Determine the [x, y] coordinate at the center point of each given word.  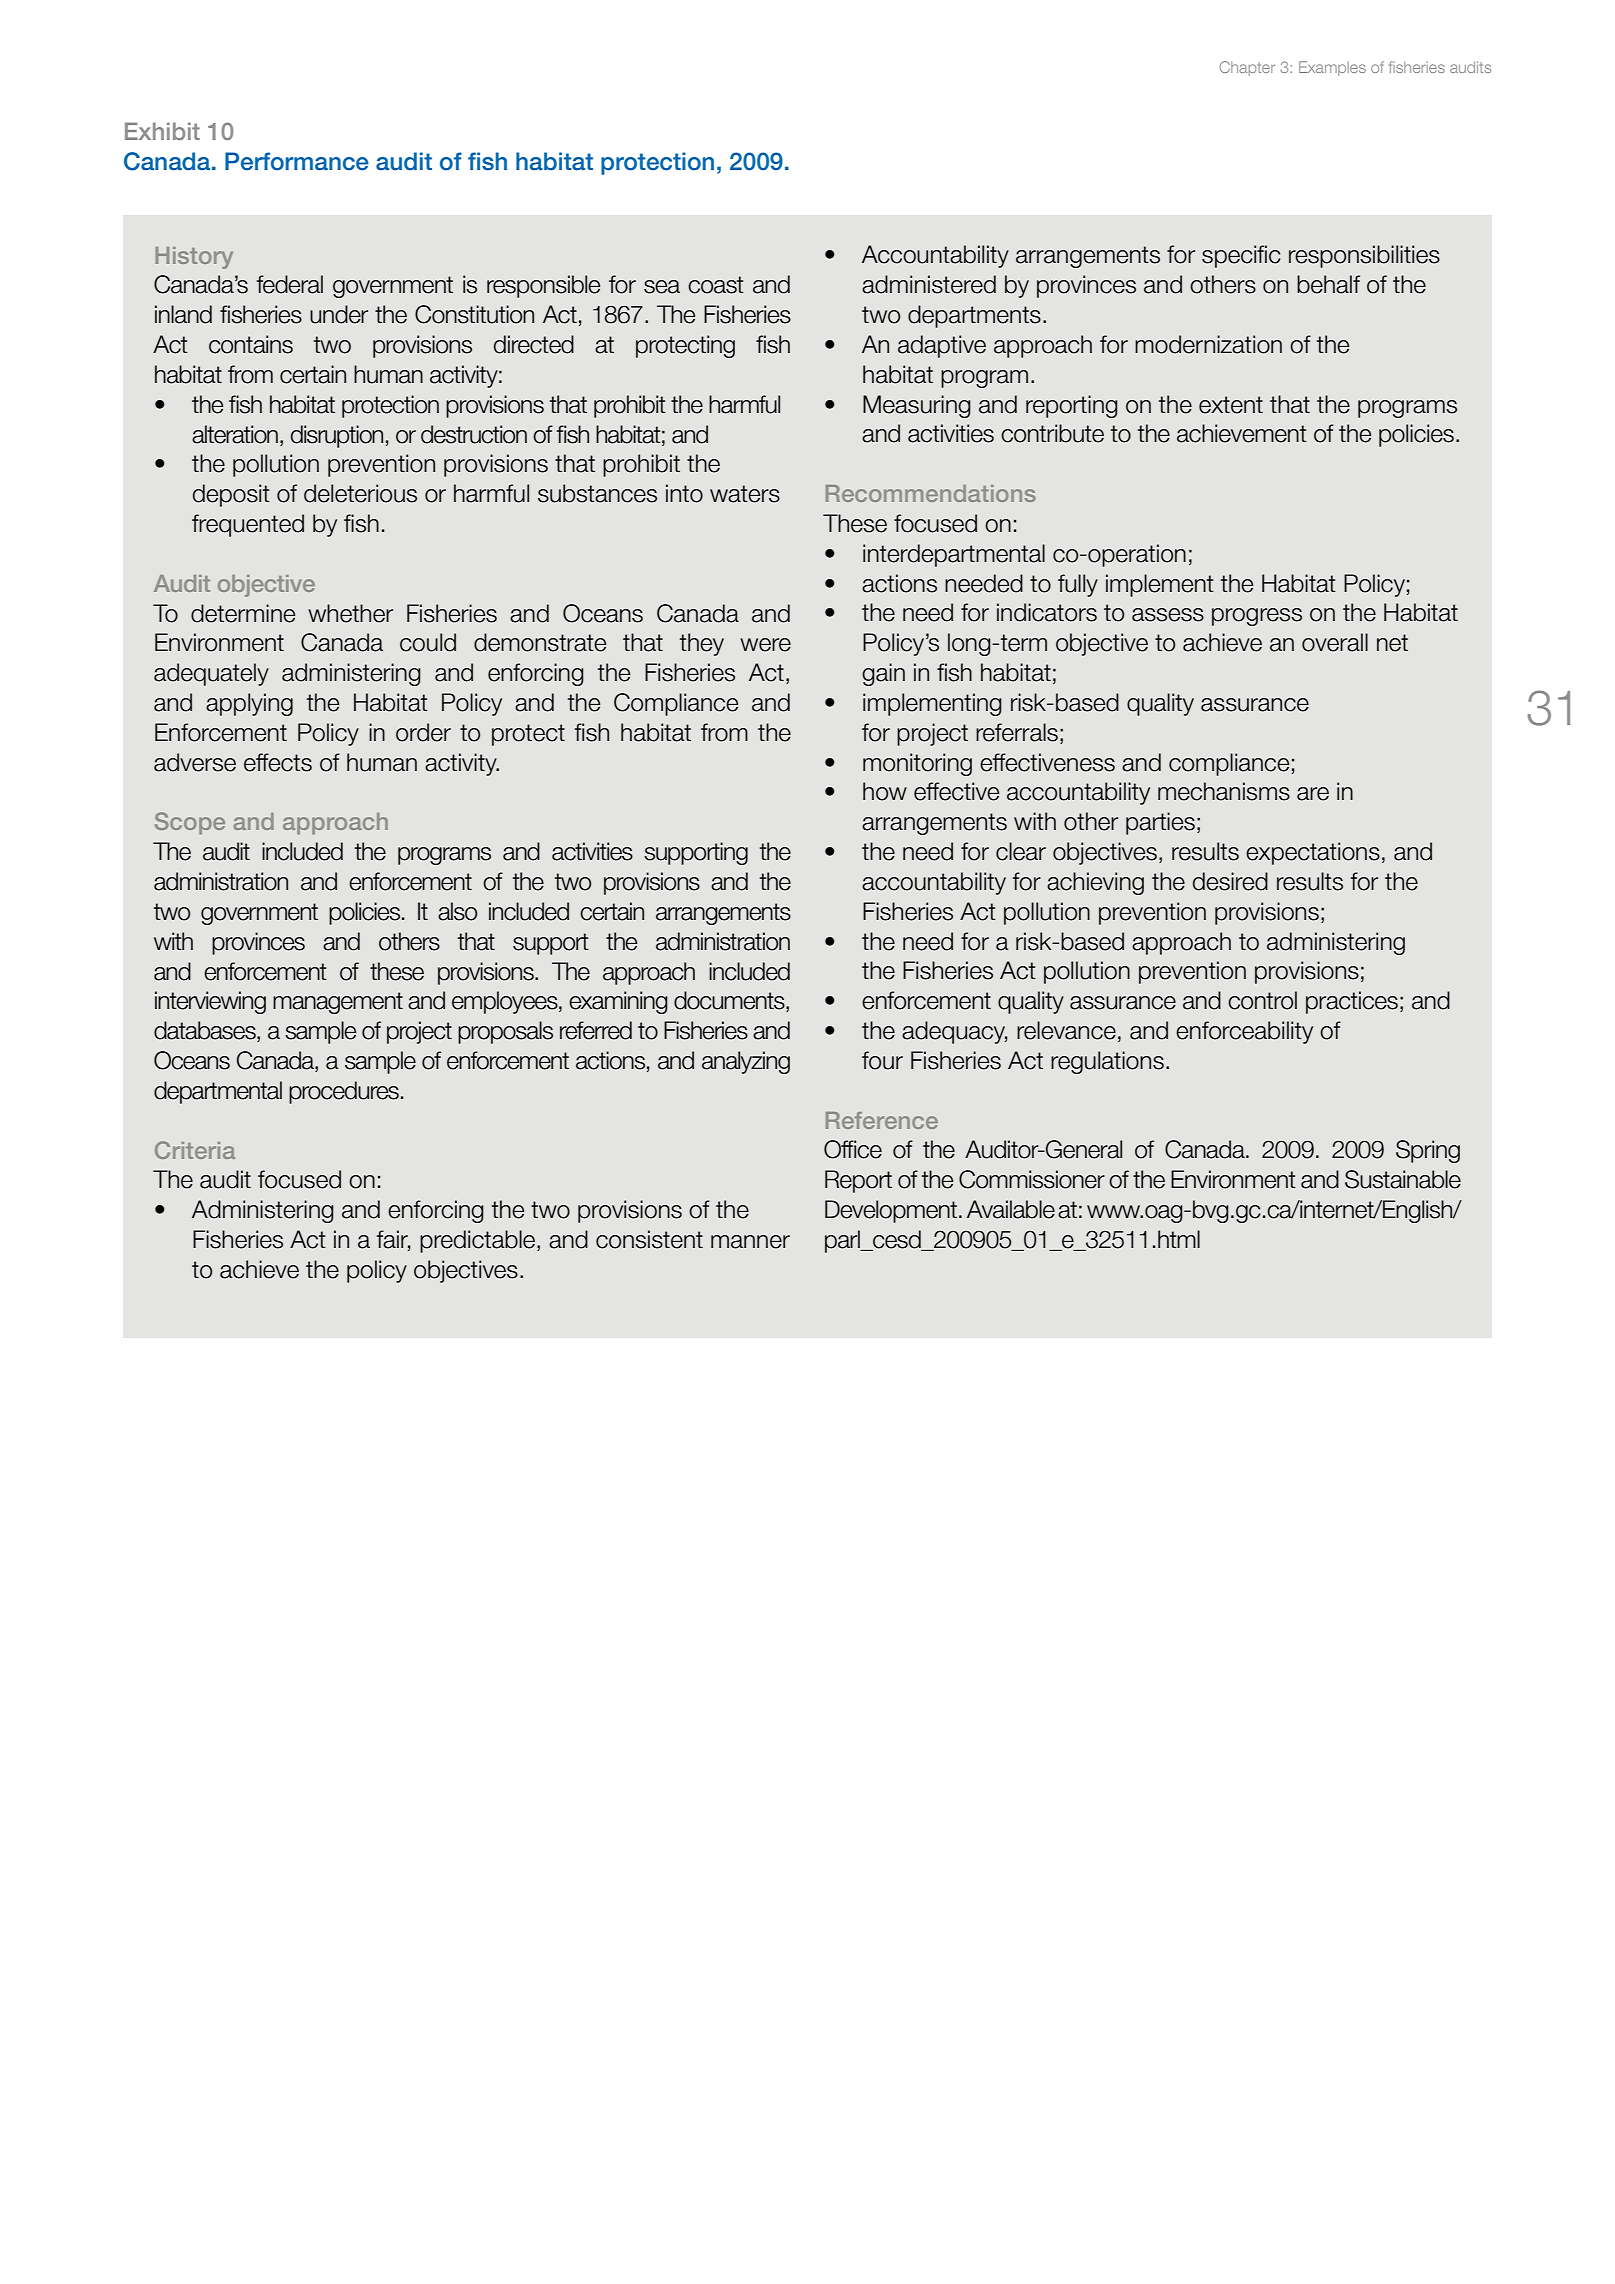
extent [1231, 405]
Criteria [195, 1150]
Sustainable [1403, 1179]
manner [750, 1242]
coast [716, 285]
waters [745, 494]
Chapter [1247, 68]
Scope [190, 823]
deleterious [360, 493]
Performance [297, 161]
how [885, 791]
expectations [1313, 853]
